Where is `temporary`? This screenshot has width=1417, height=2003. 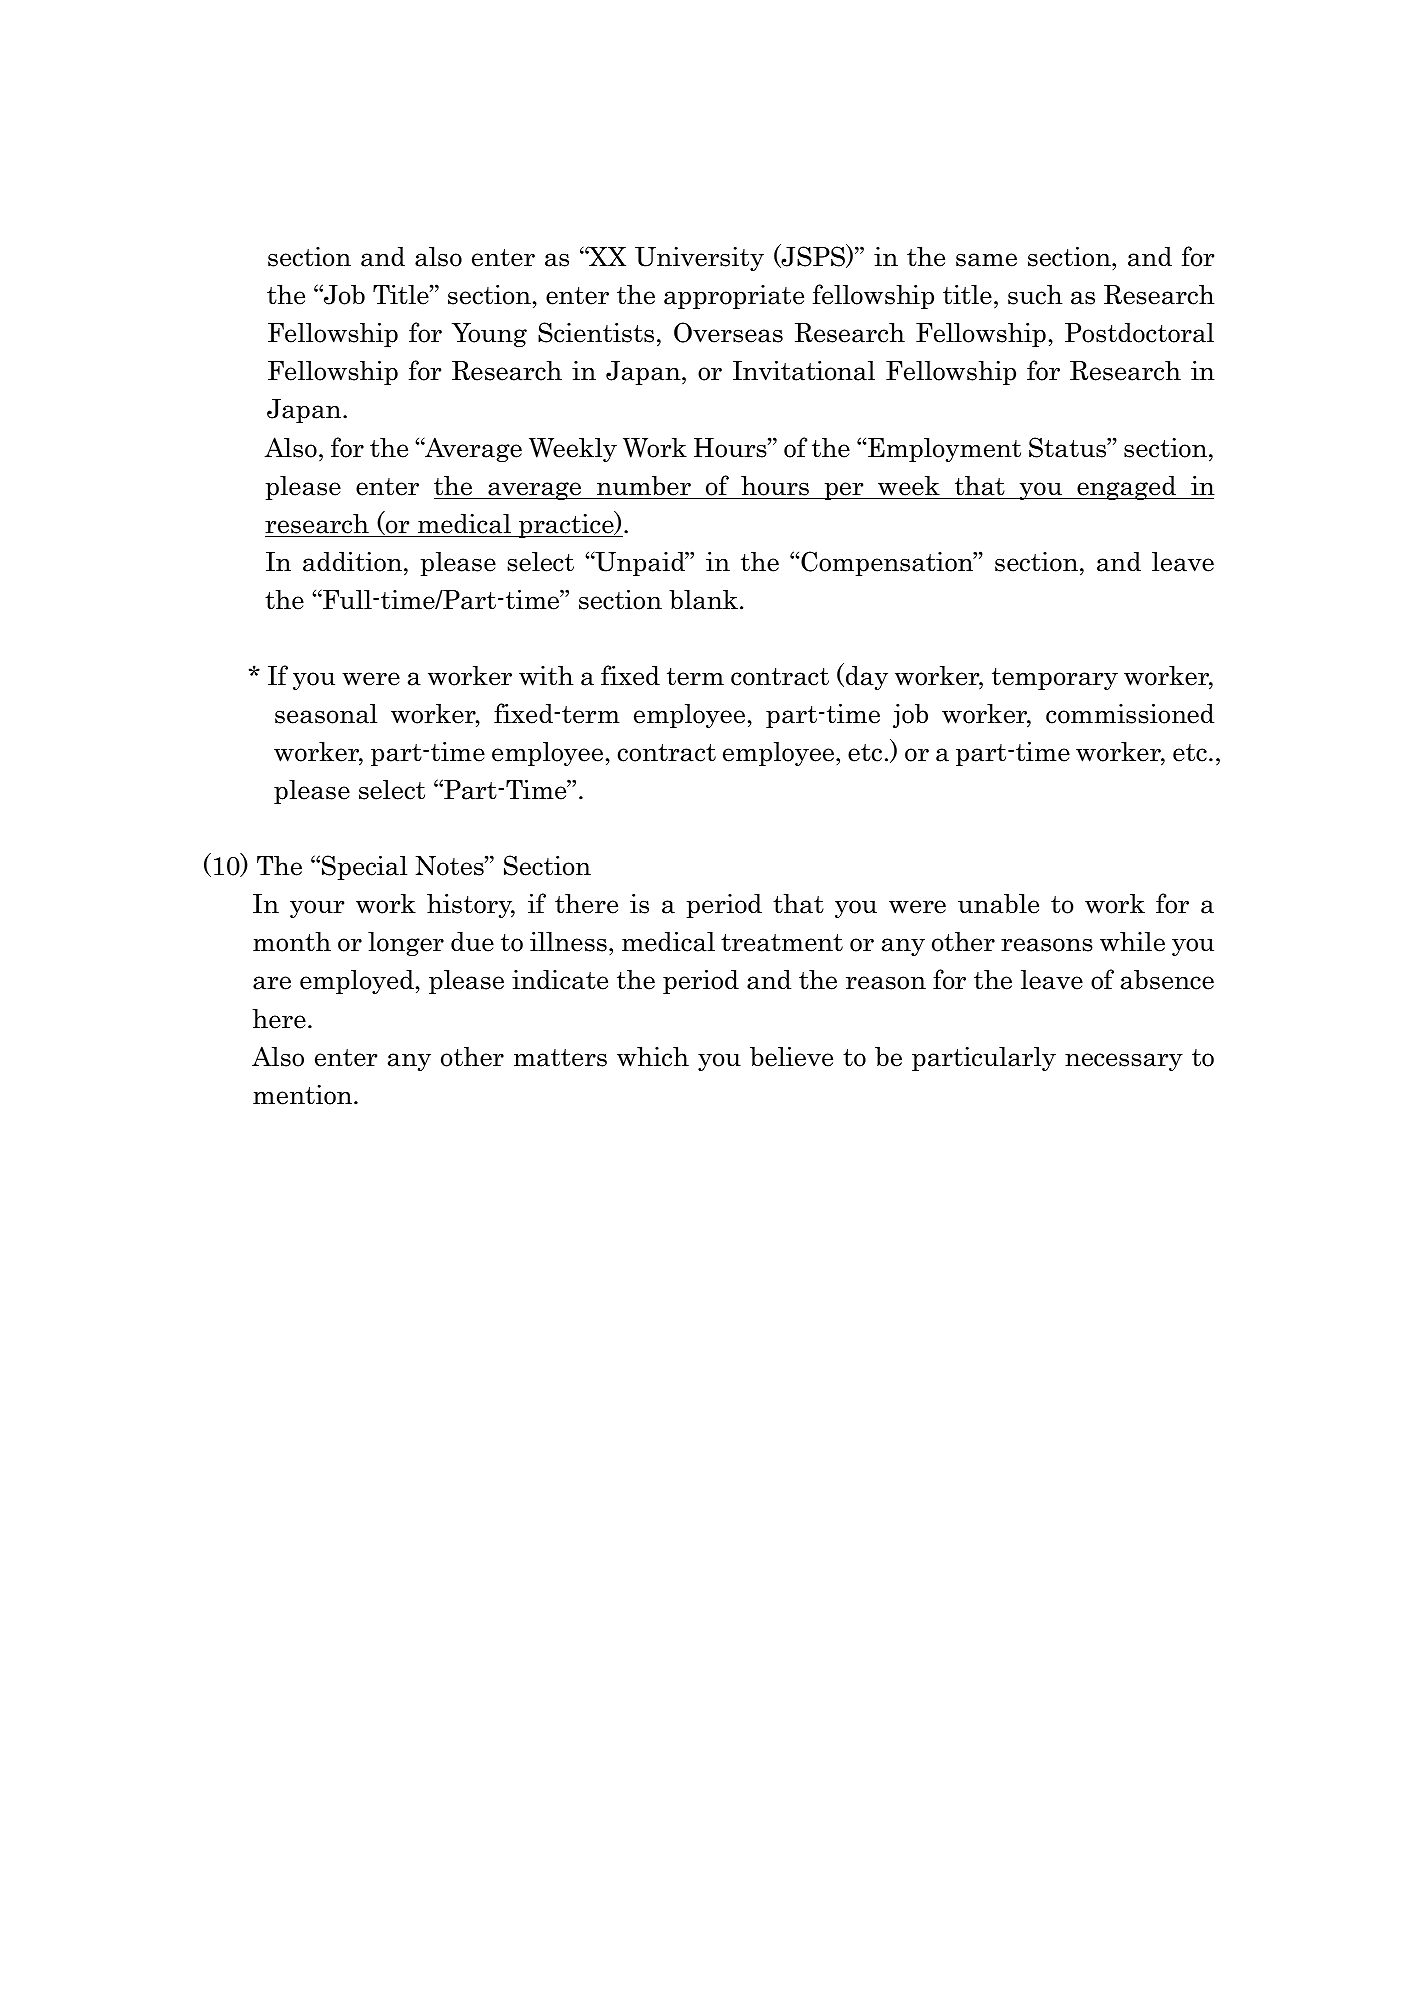
temporary is located at coordinates (1055, 679).
